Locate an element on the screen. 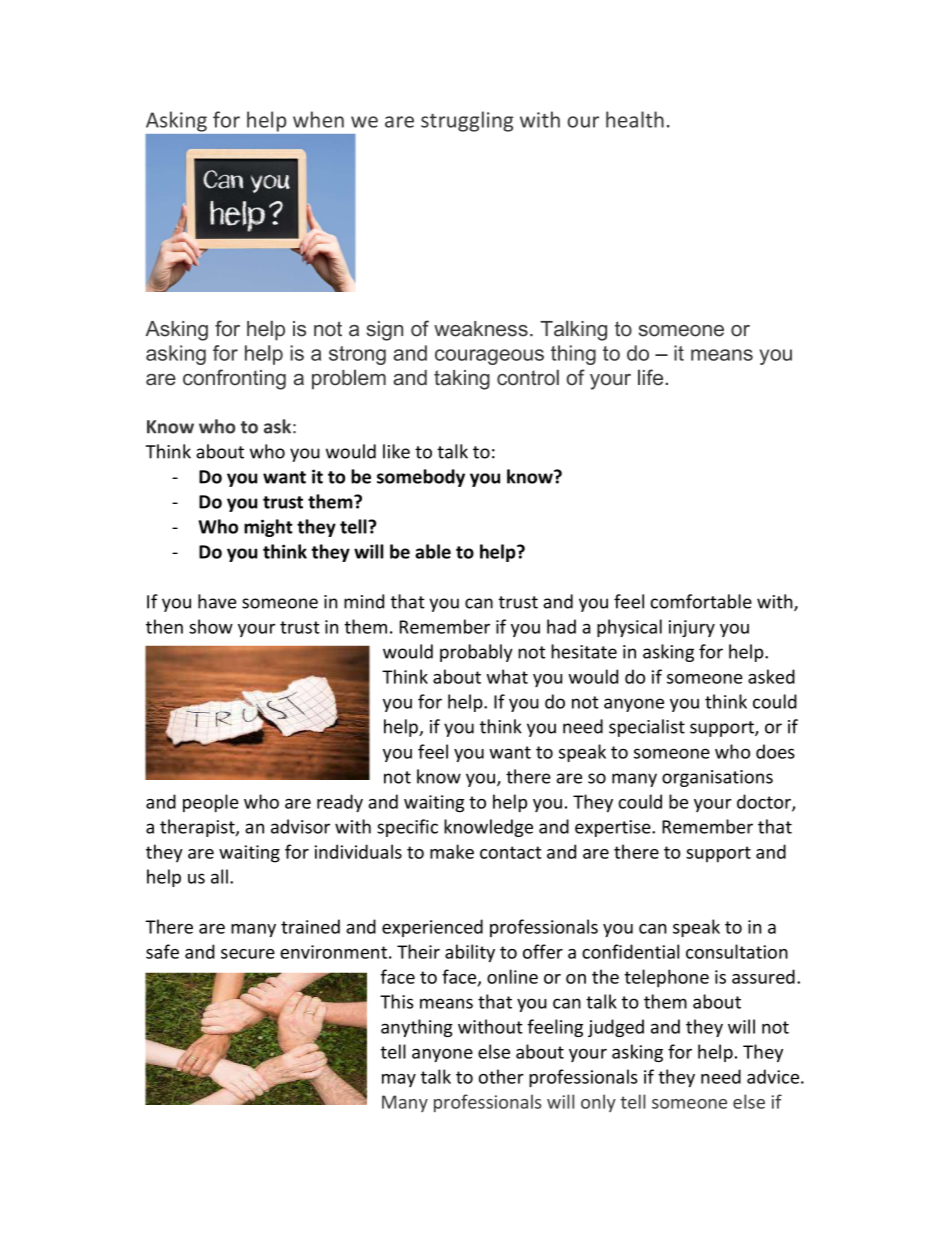 The width and height of the screenshot is (952, 1233). struggling is located at coordinates (467, 121).
